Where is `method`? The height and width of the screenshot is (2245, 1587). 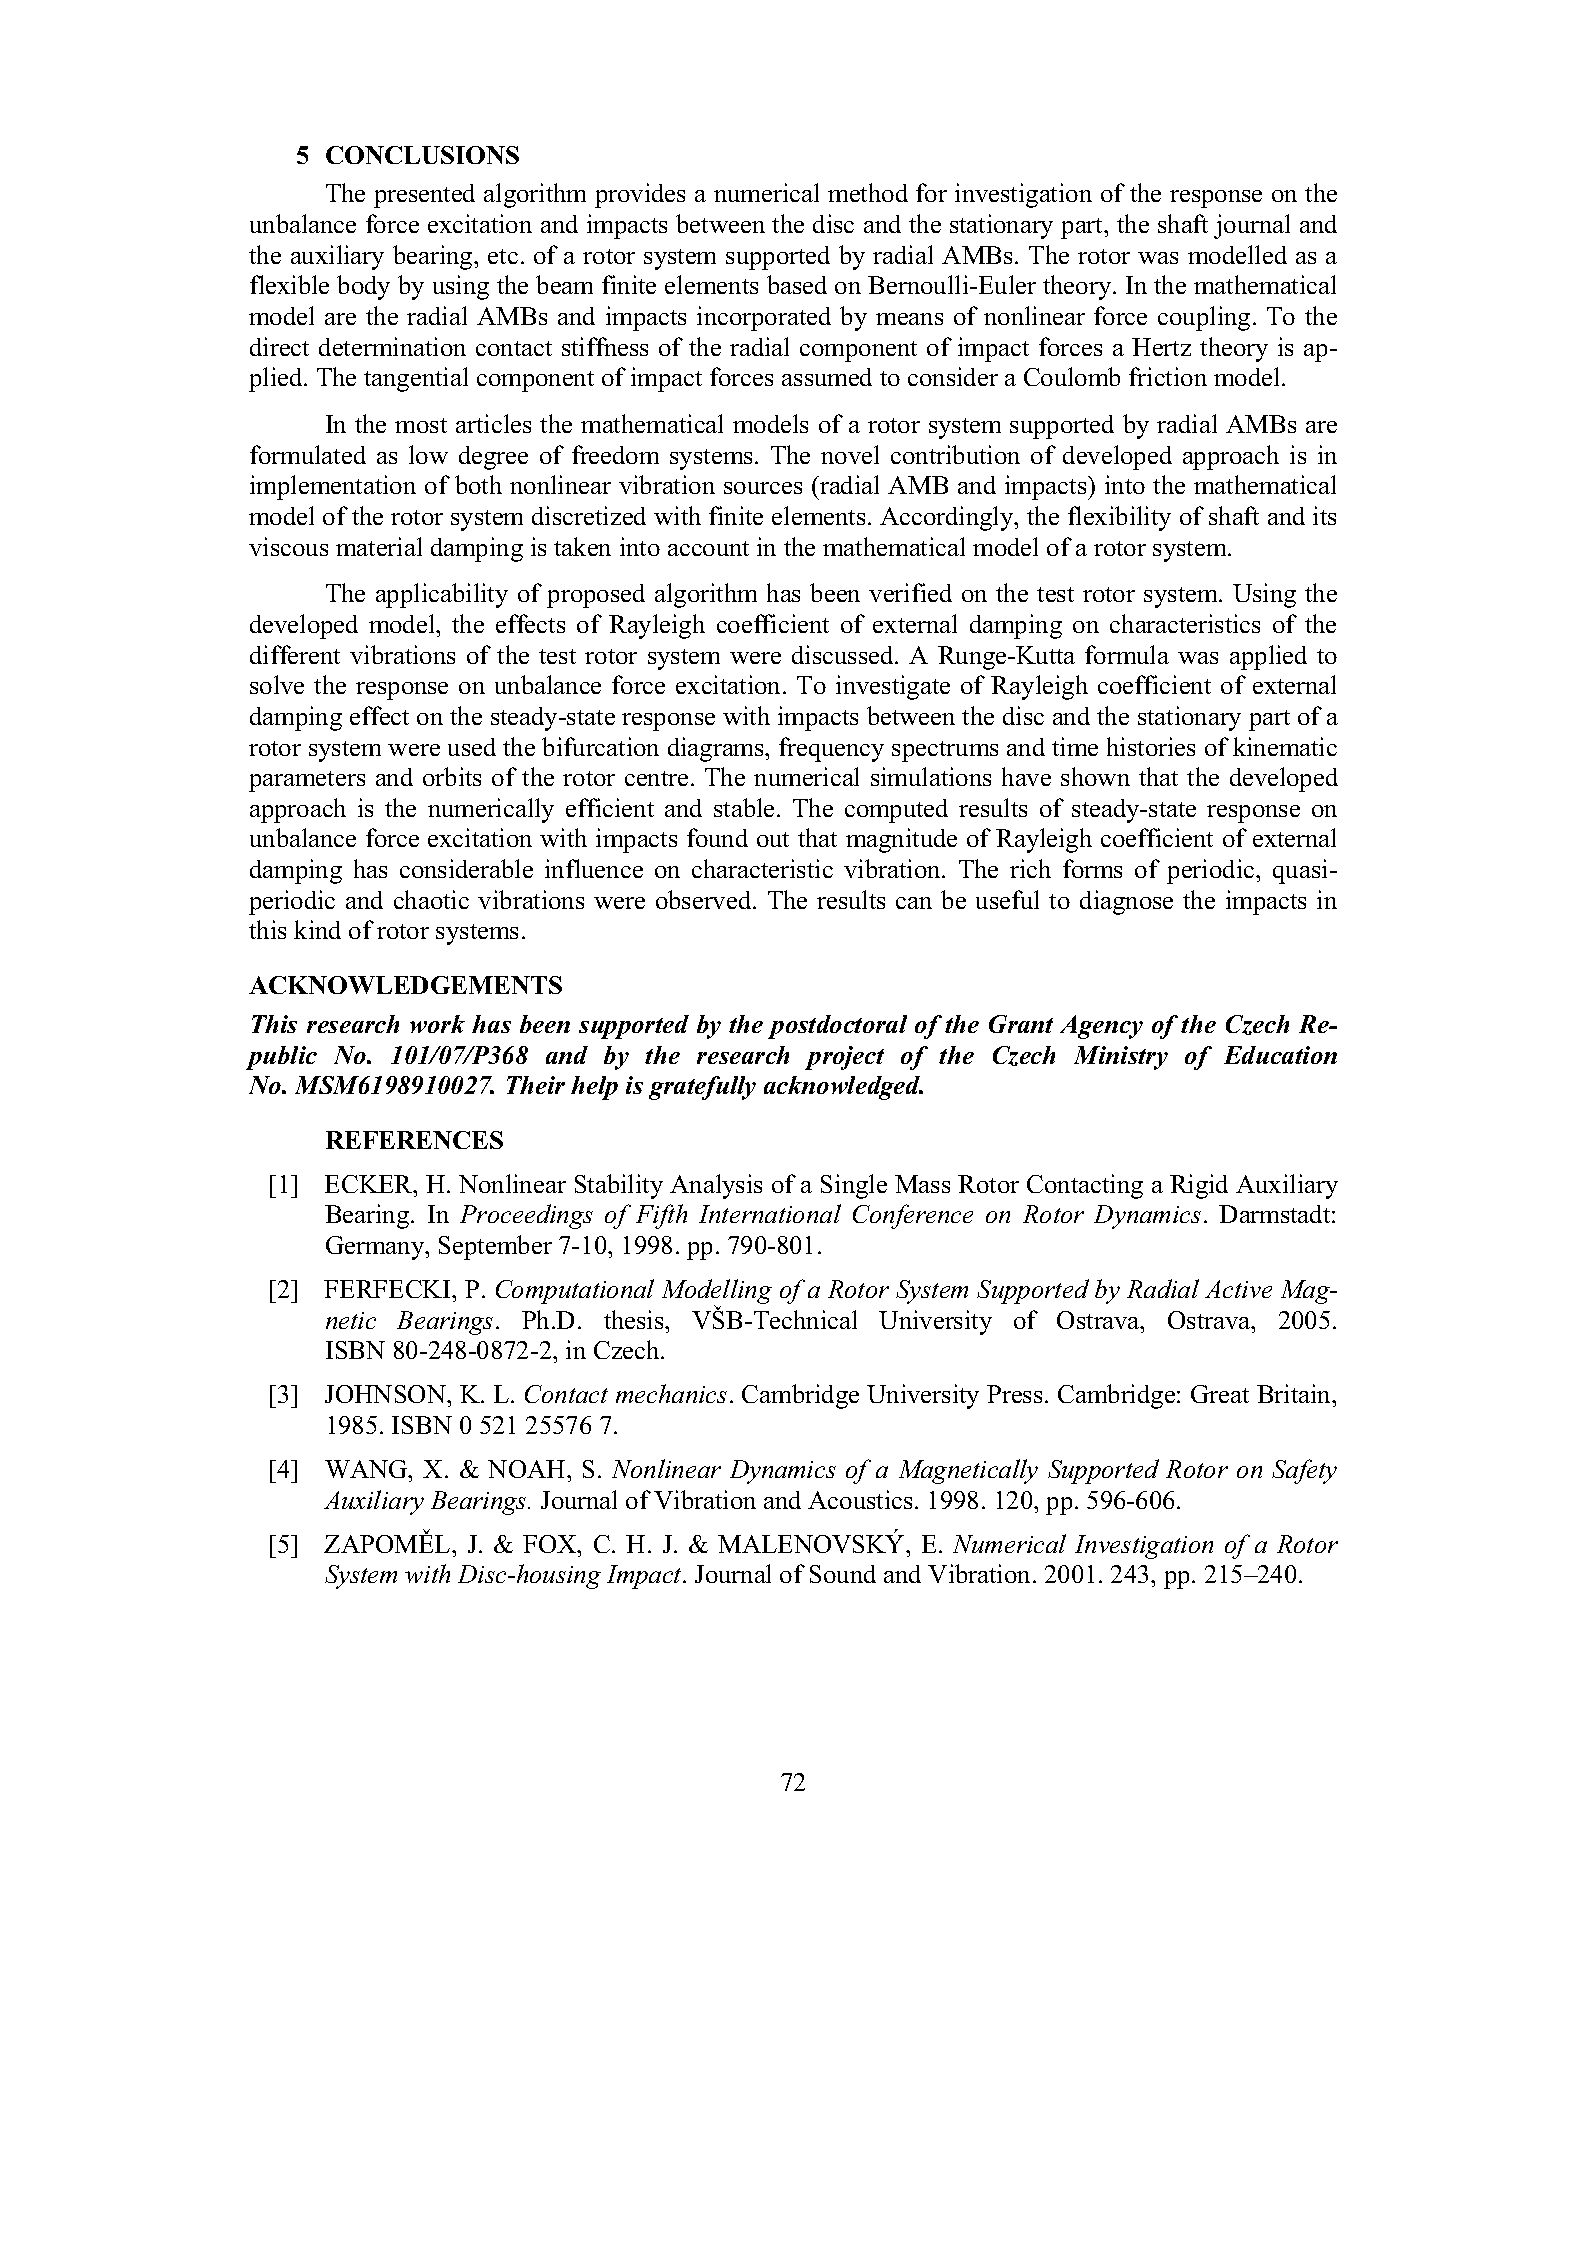 method is located at coordinates (868, 192).
